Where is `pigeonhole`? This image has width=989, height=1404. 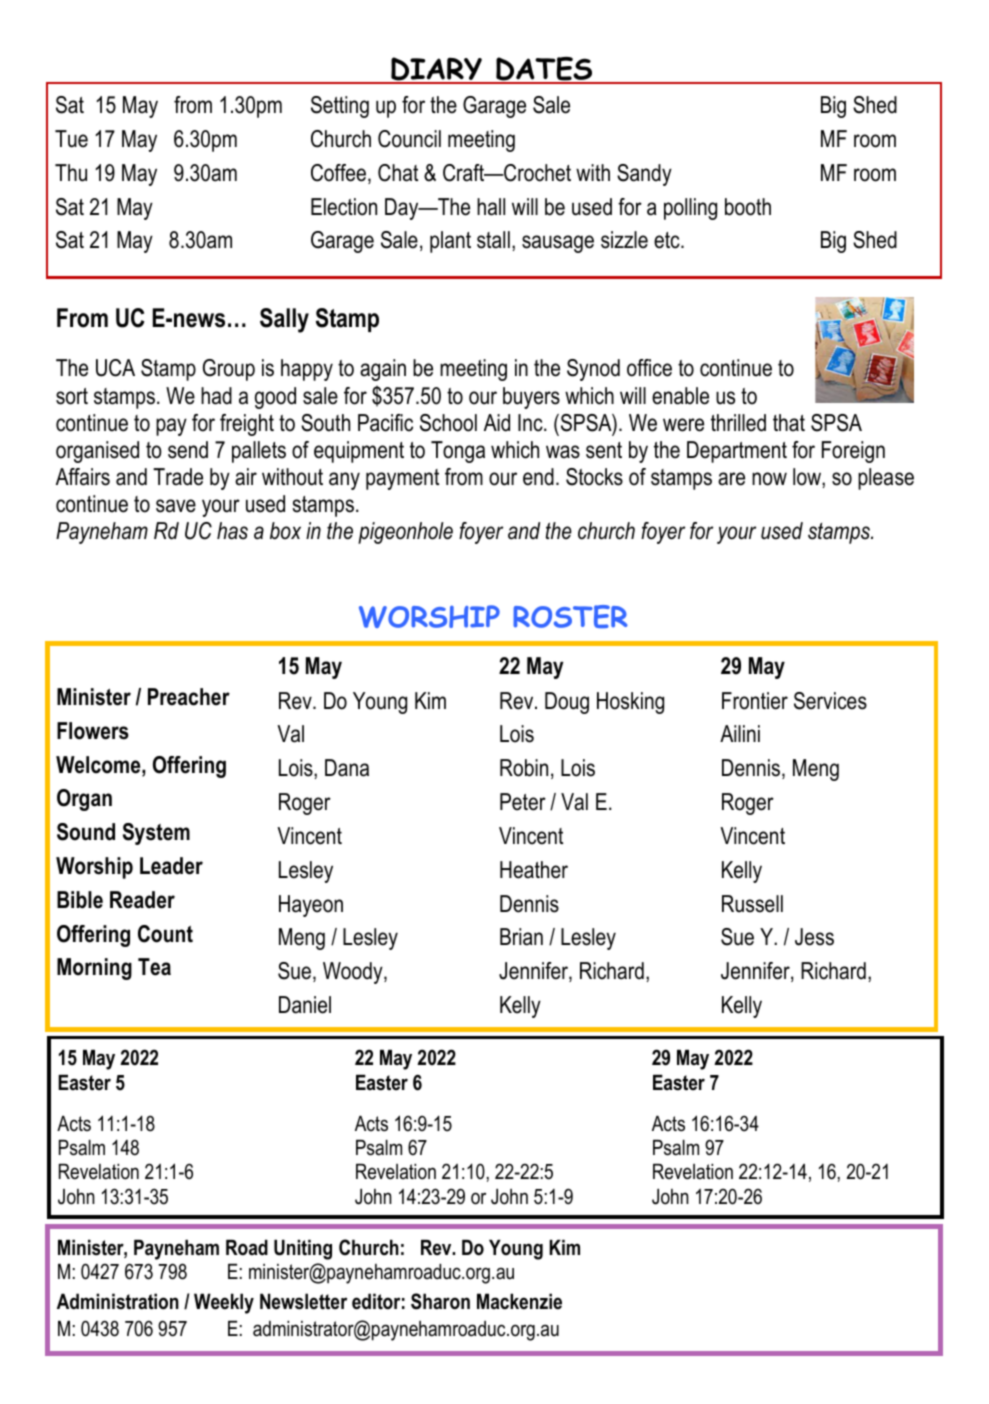
pigeonhole is located at coordinates (405, 533).
